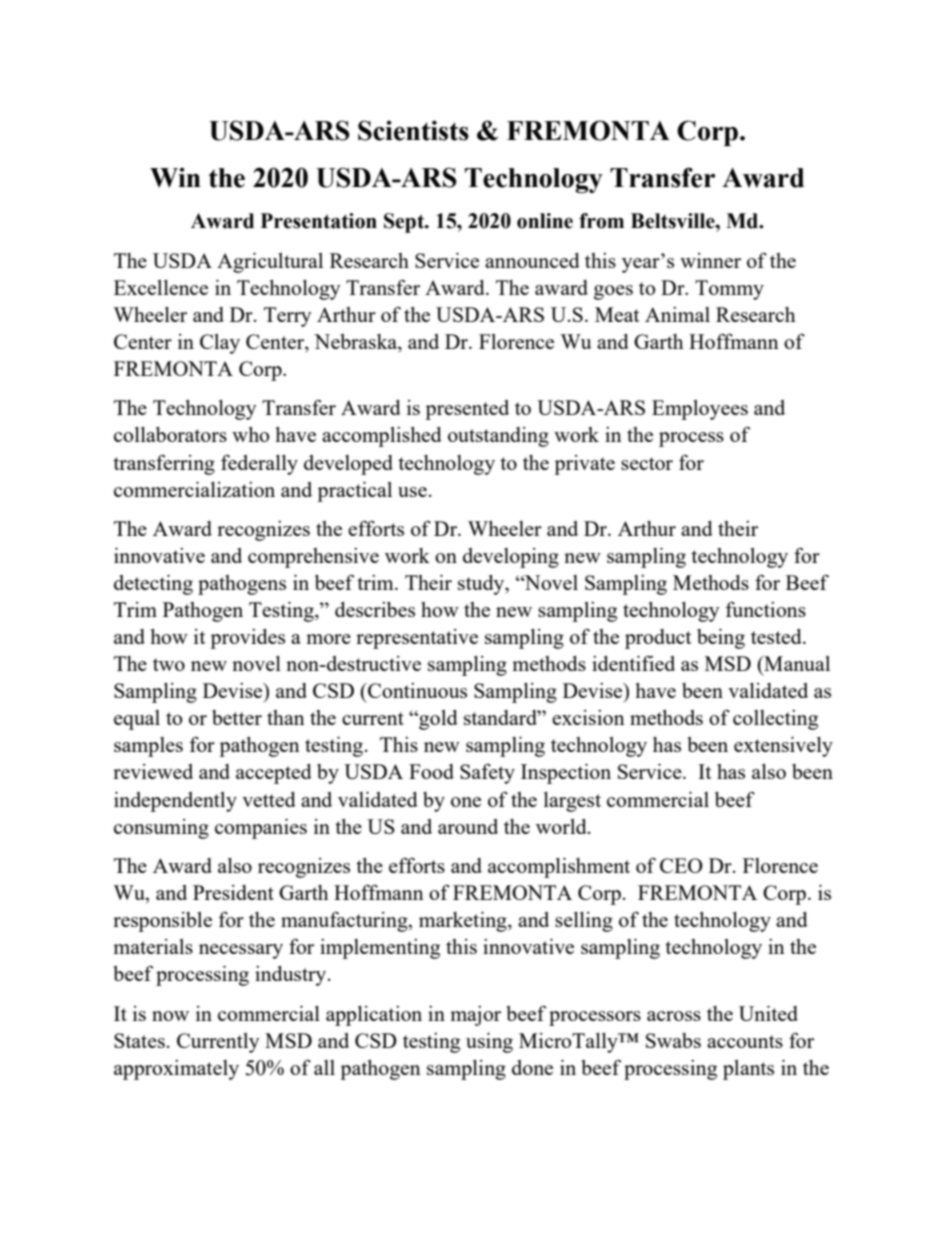  I want to click on presented, so click(467, 410).
